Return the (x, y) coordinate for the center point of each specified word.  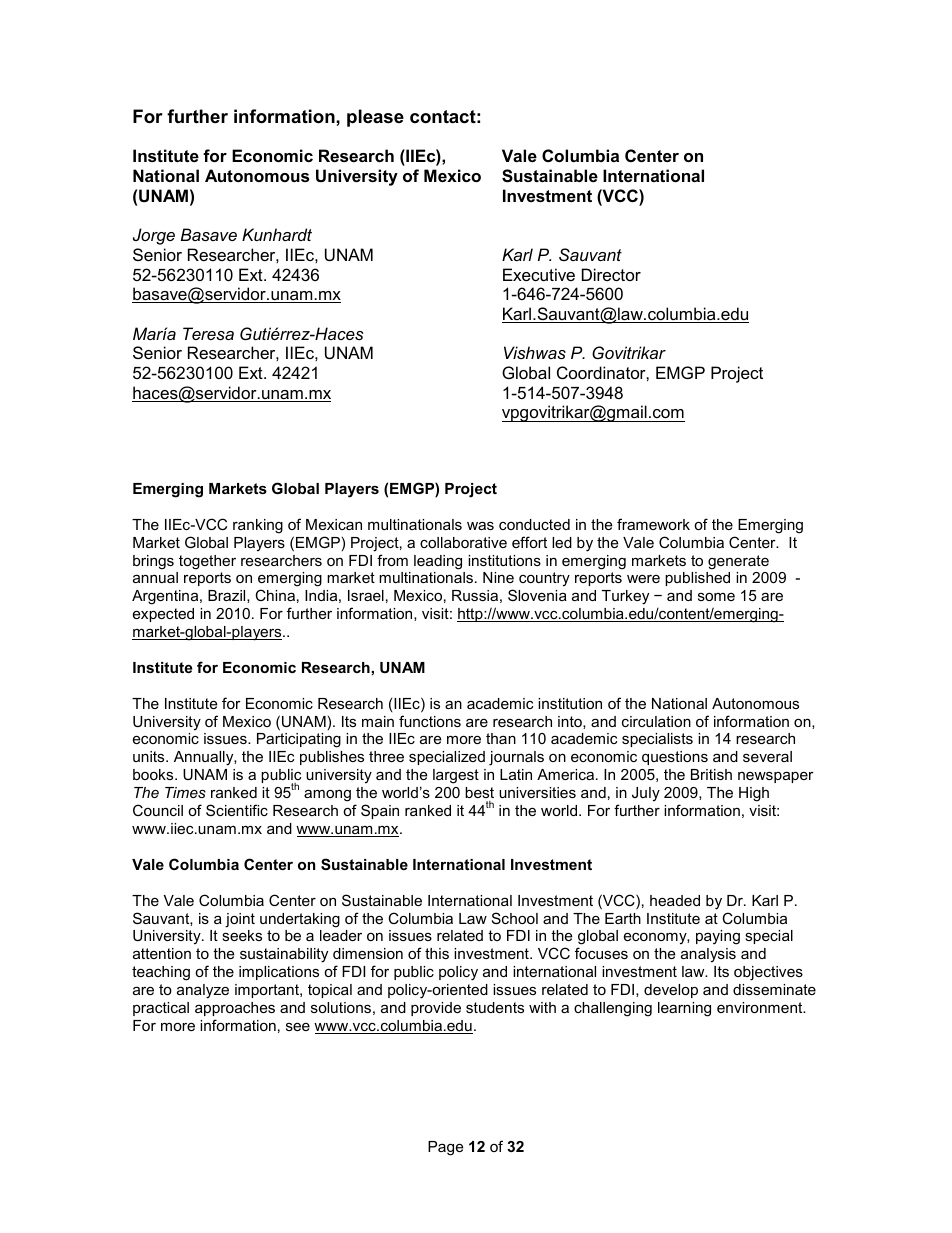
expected (163, 615)
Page (445, 1148)
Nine (498, 577)
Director (611, 274)
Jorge (154, 236)
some (716, 597)
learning (684, 1009)
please (375, 118)
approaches (235, 1009)
